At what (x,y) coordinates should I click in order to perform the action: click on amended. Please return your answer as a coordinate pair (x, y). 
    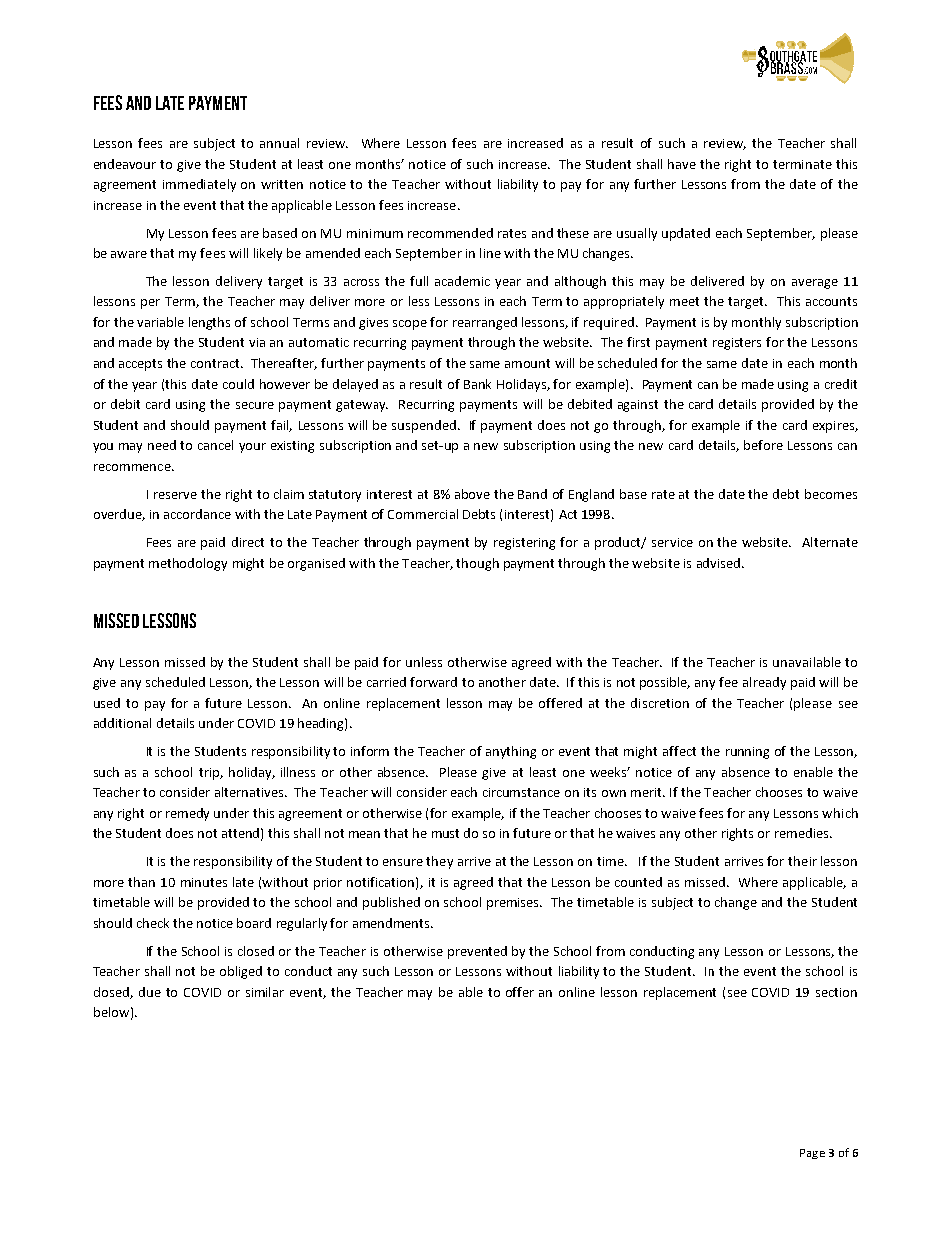
    Looking at the image, I should click on (333, 253).
